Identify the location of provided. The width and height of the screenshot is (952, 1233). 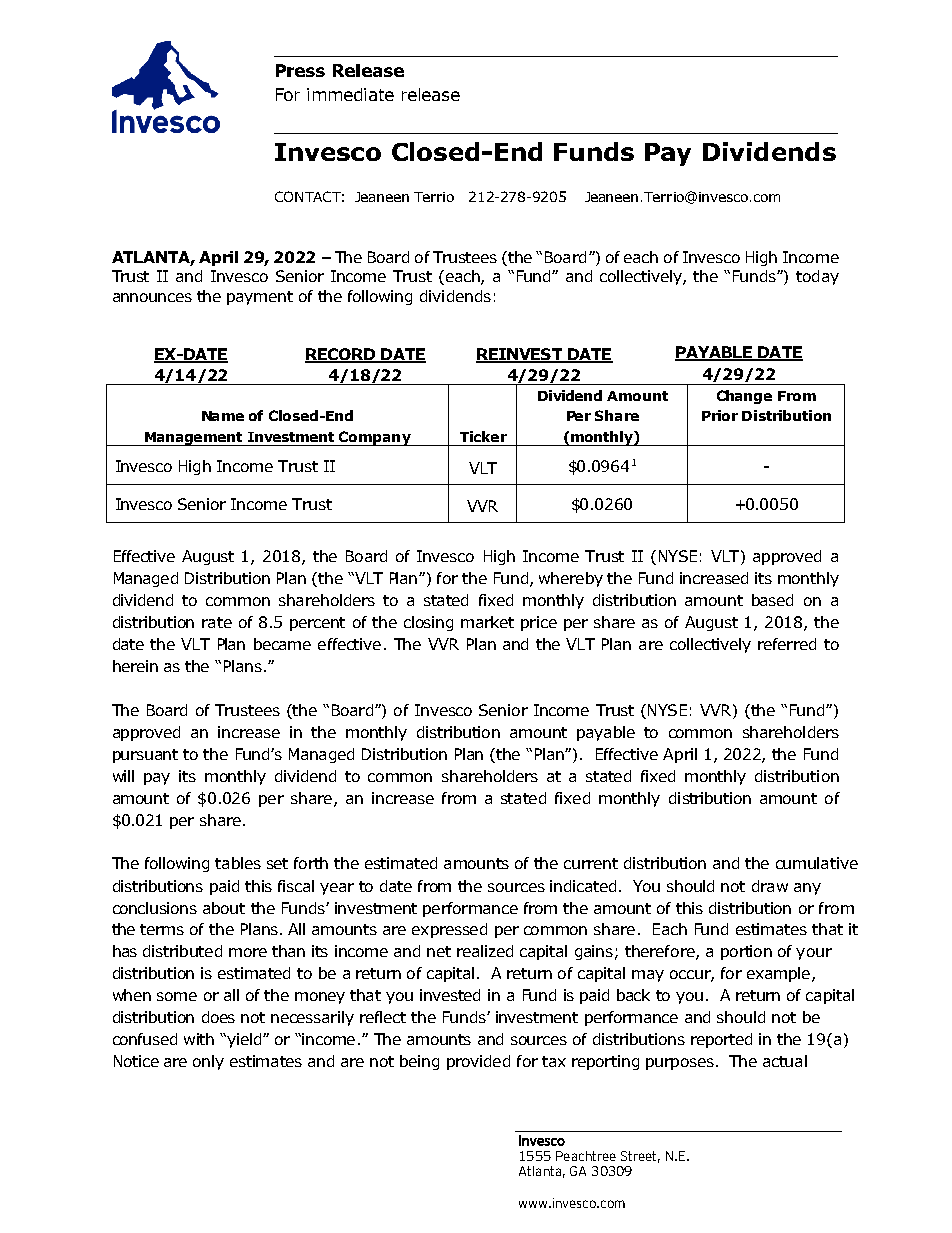
(478, 1062).
